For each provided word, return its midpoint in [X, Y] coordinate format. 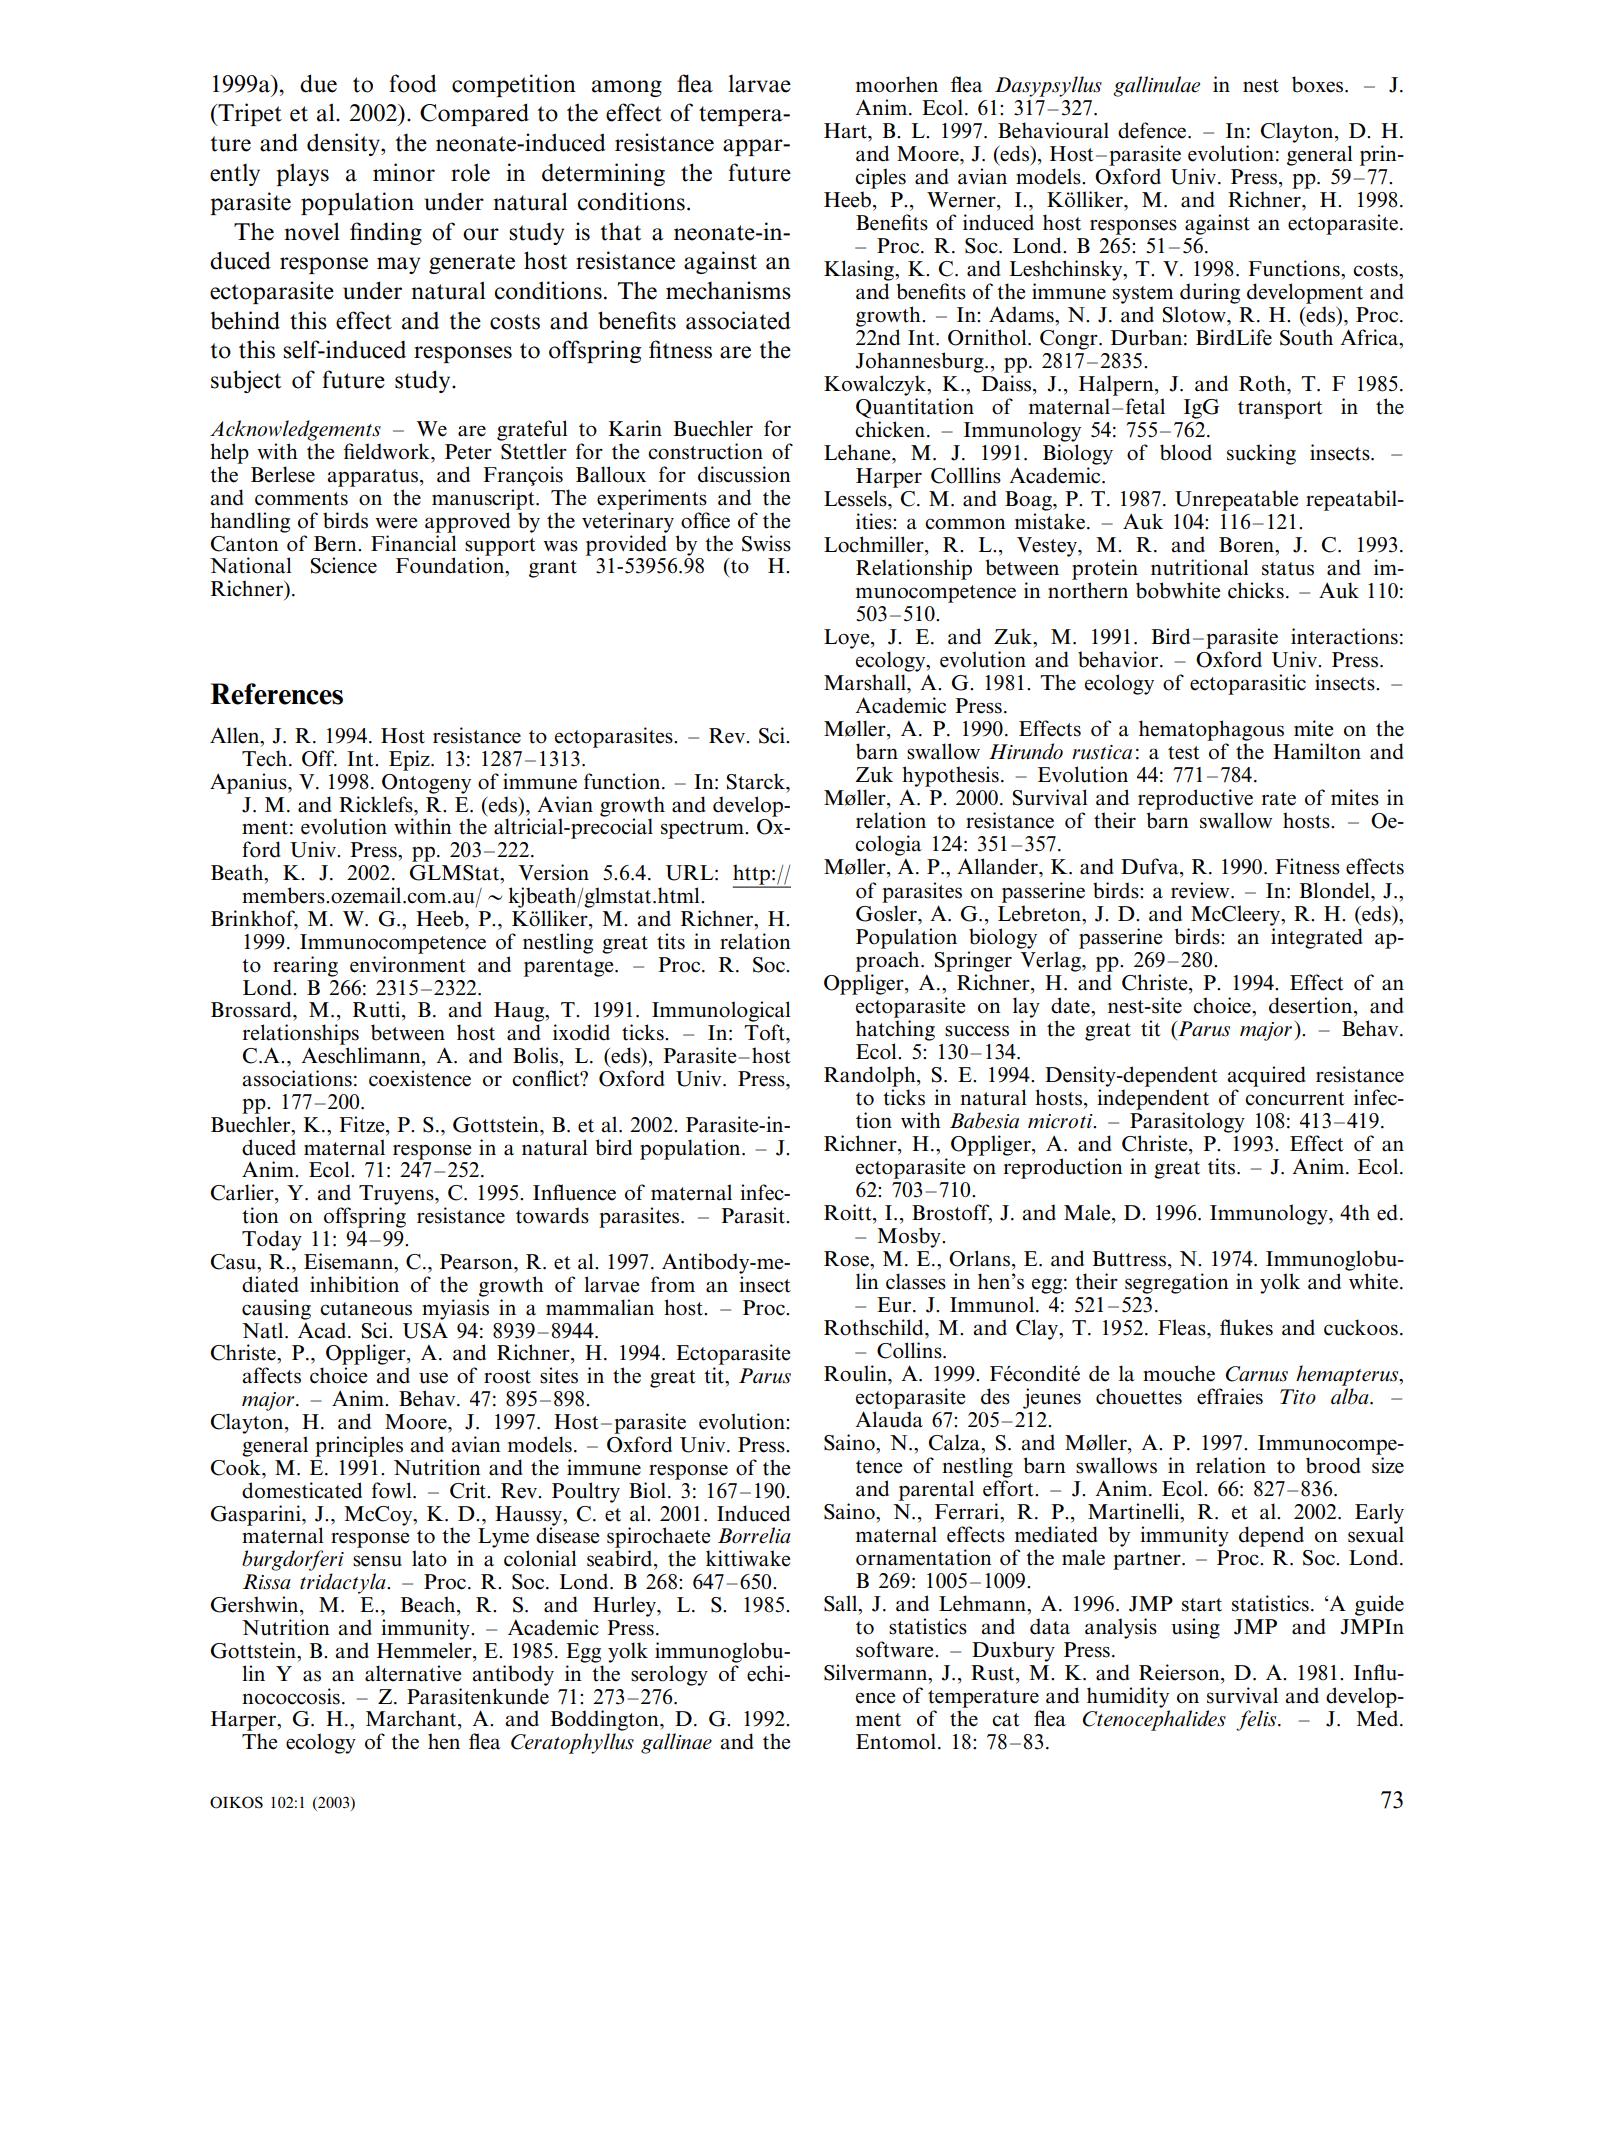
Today [272, 1240]
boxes [1319, 84]
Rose [847, 1259]
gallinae [676, 1743]
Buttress [1130, 1259]
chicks [1256, 590]
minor [404, 172]
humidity [1128, 1697]
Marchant [412, 1718]
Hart [846, 131]
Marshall [866, 682]
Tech [266, 758]
